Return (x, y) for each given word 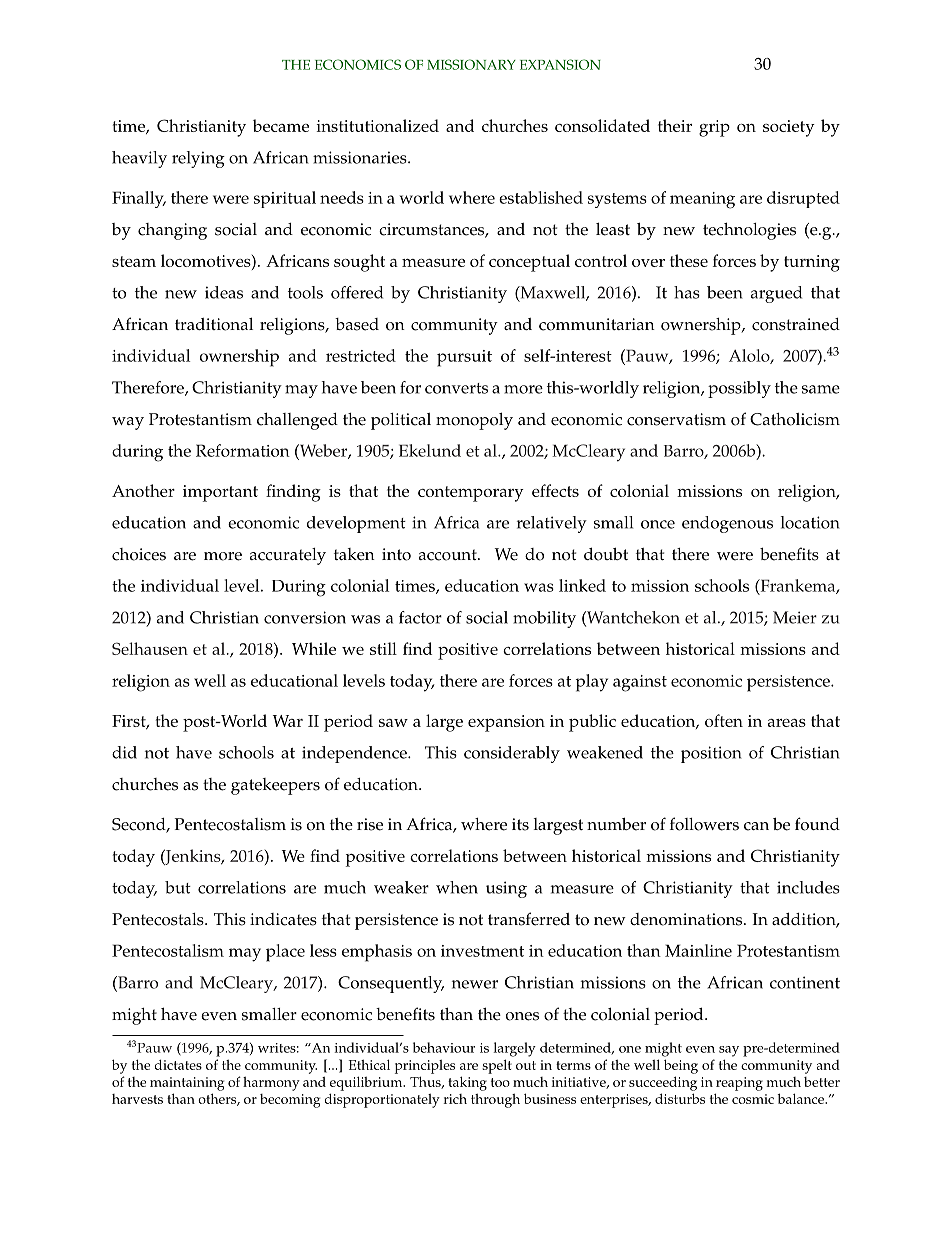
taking (467, 1083)
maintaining (187, 1084)
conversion (305, 617)
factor (420, 617)
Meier (795, 617)
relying (198, 159)
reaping (739, 1084)
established (541, 197)
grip (714, 128)
